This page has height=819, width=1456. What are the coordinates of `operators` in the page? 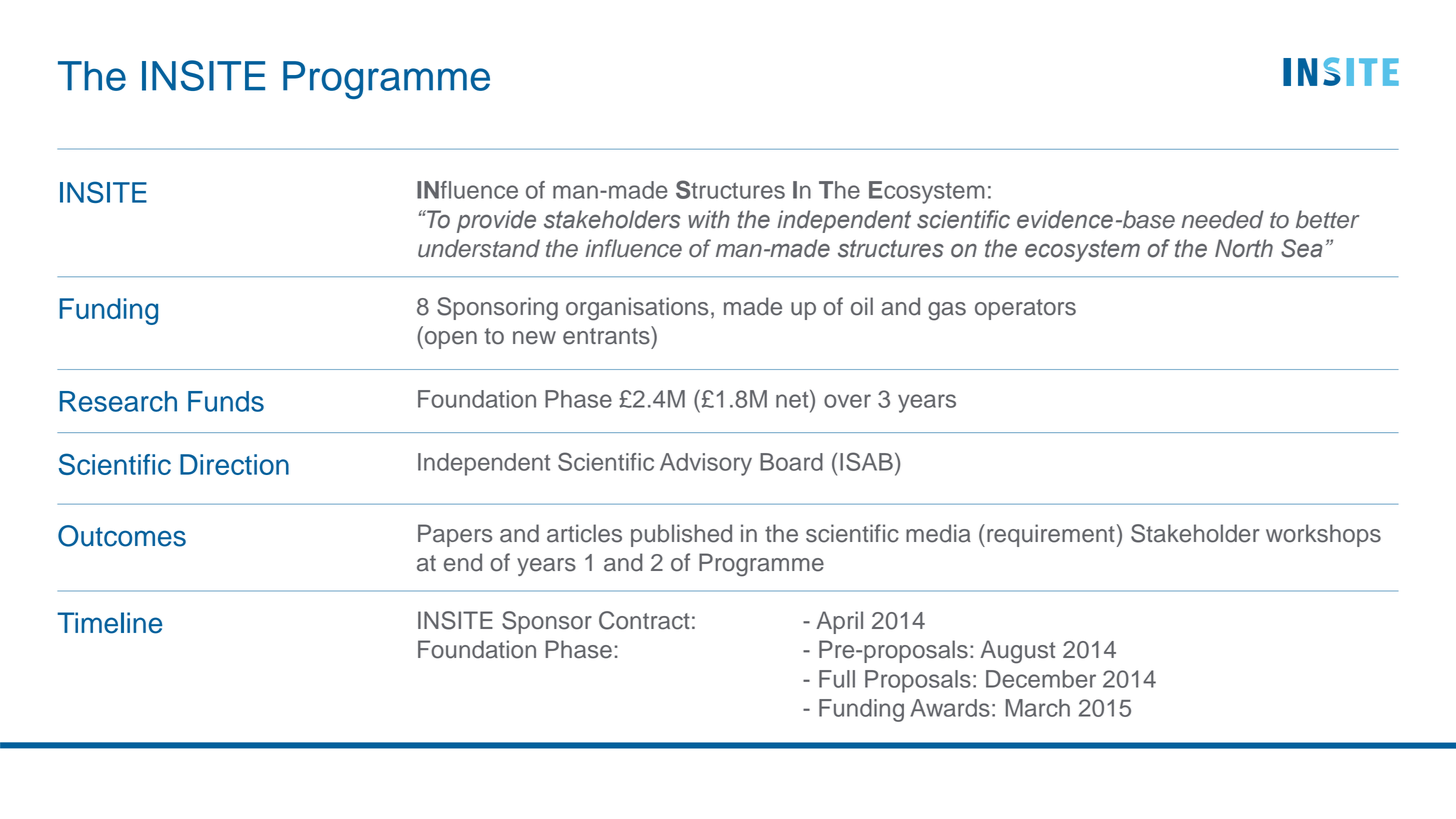 It's located at (1025, 309).
